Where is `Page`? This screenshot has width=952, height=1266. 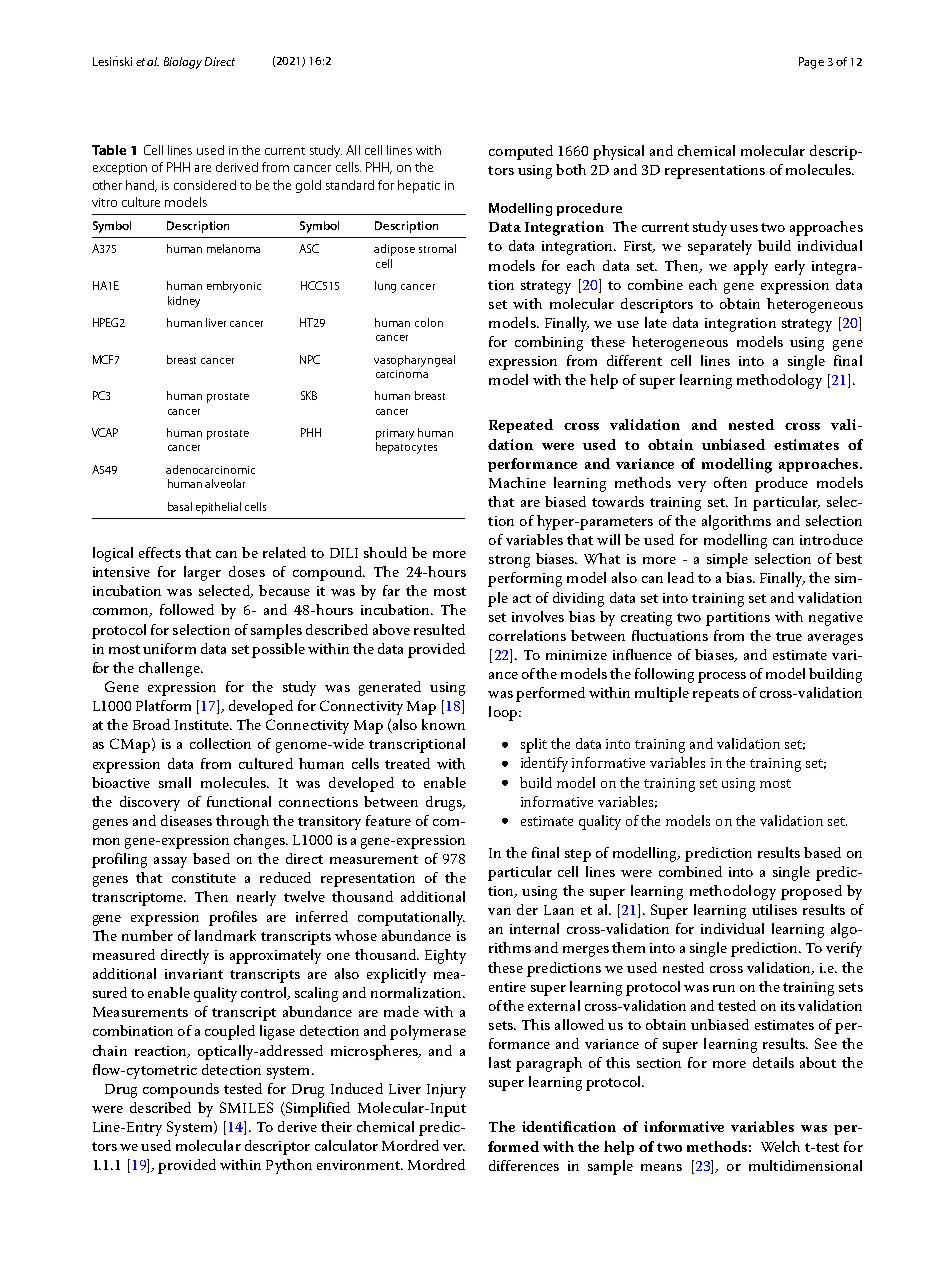
Page is located at coordinates (811, 63).
